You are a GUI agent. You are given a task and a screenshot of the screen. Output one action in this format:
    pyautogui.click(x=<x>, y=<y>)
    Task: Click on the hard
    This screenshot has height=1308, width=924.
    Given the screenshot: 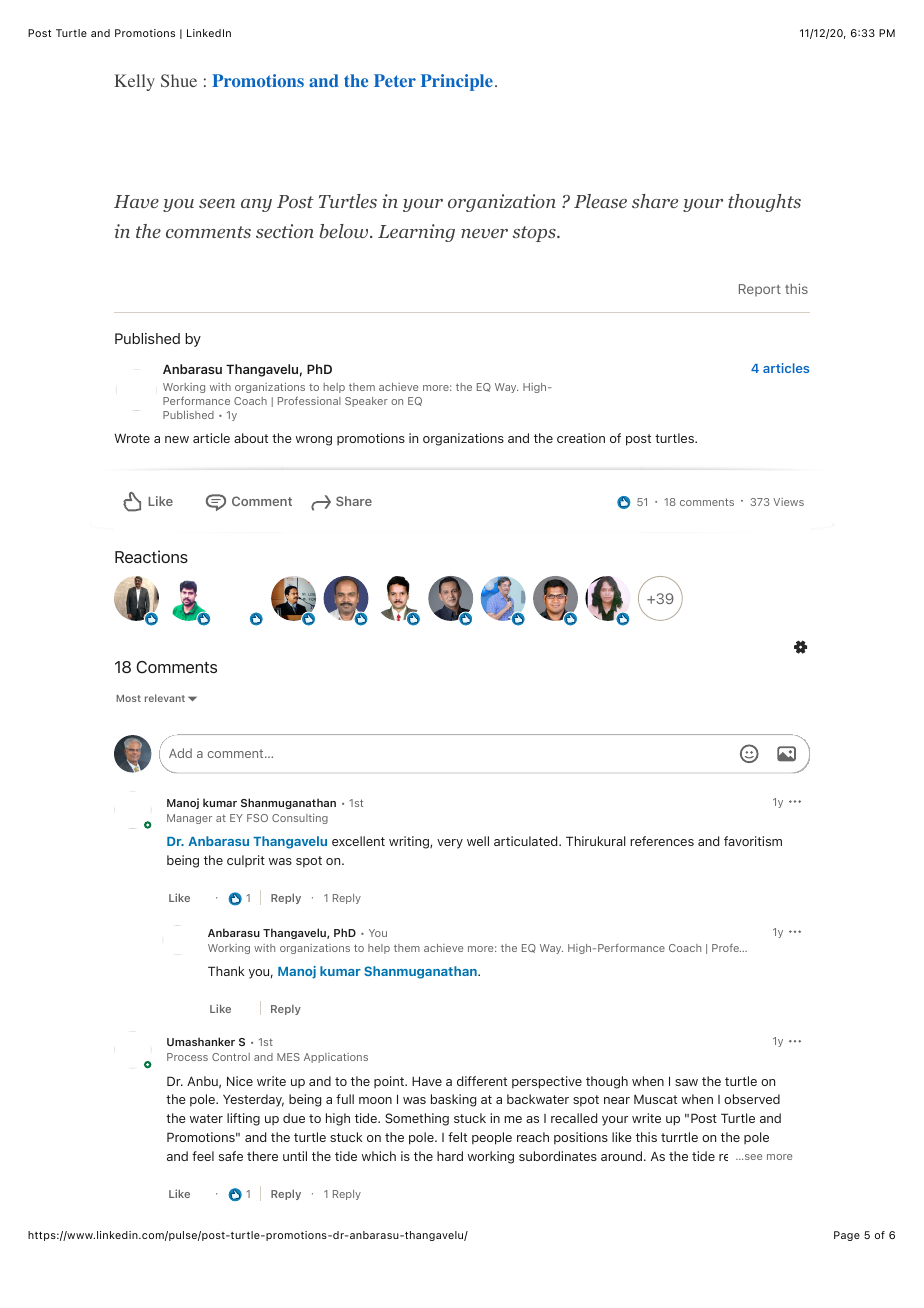 What is the action you would take?
    pyautogui.click(x=450, y=1156)
